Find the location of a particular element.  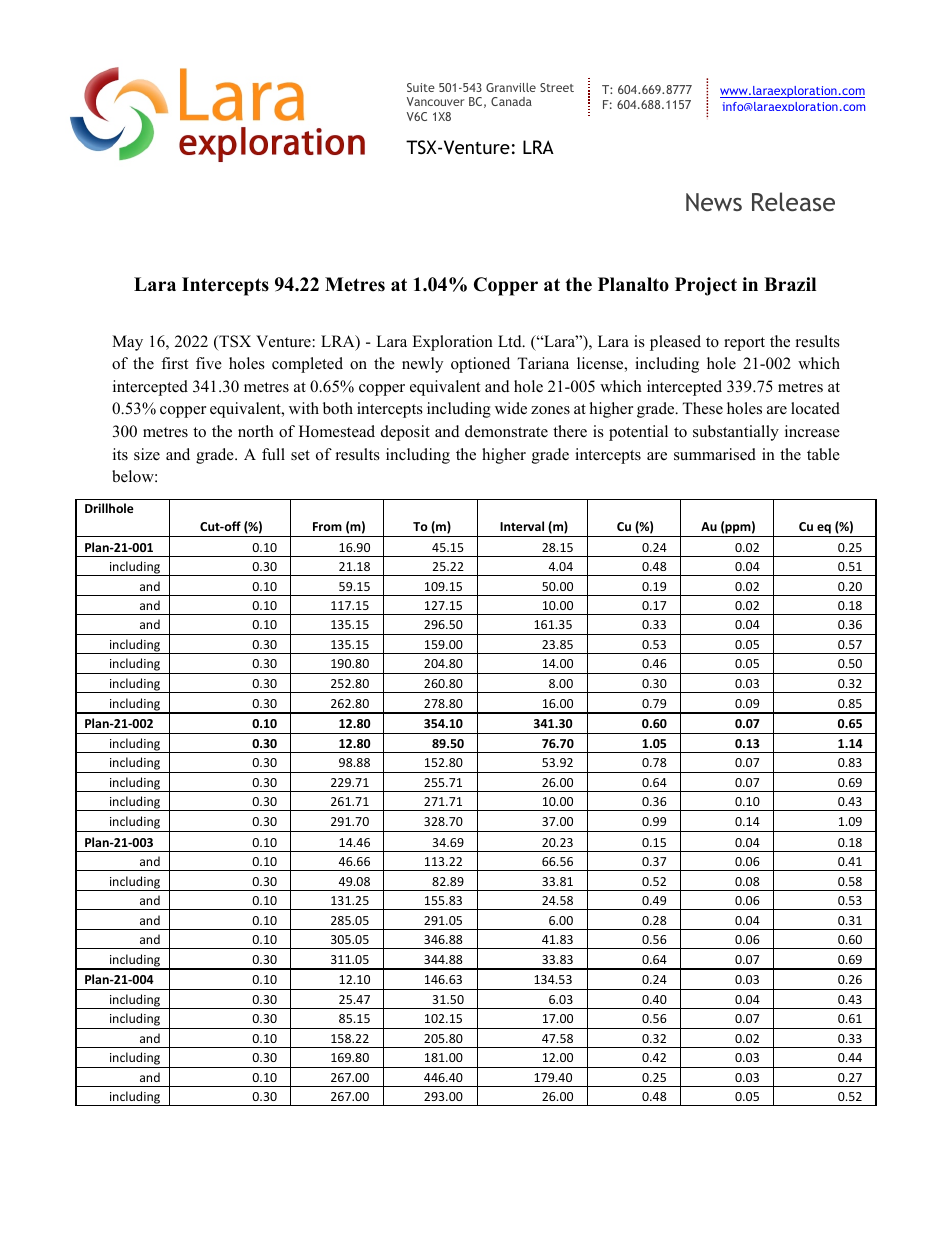

Project is located at coordinates (706, 286).
